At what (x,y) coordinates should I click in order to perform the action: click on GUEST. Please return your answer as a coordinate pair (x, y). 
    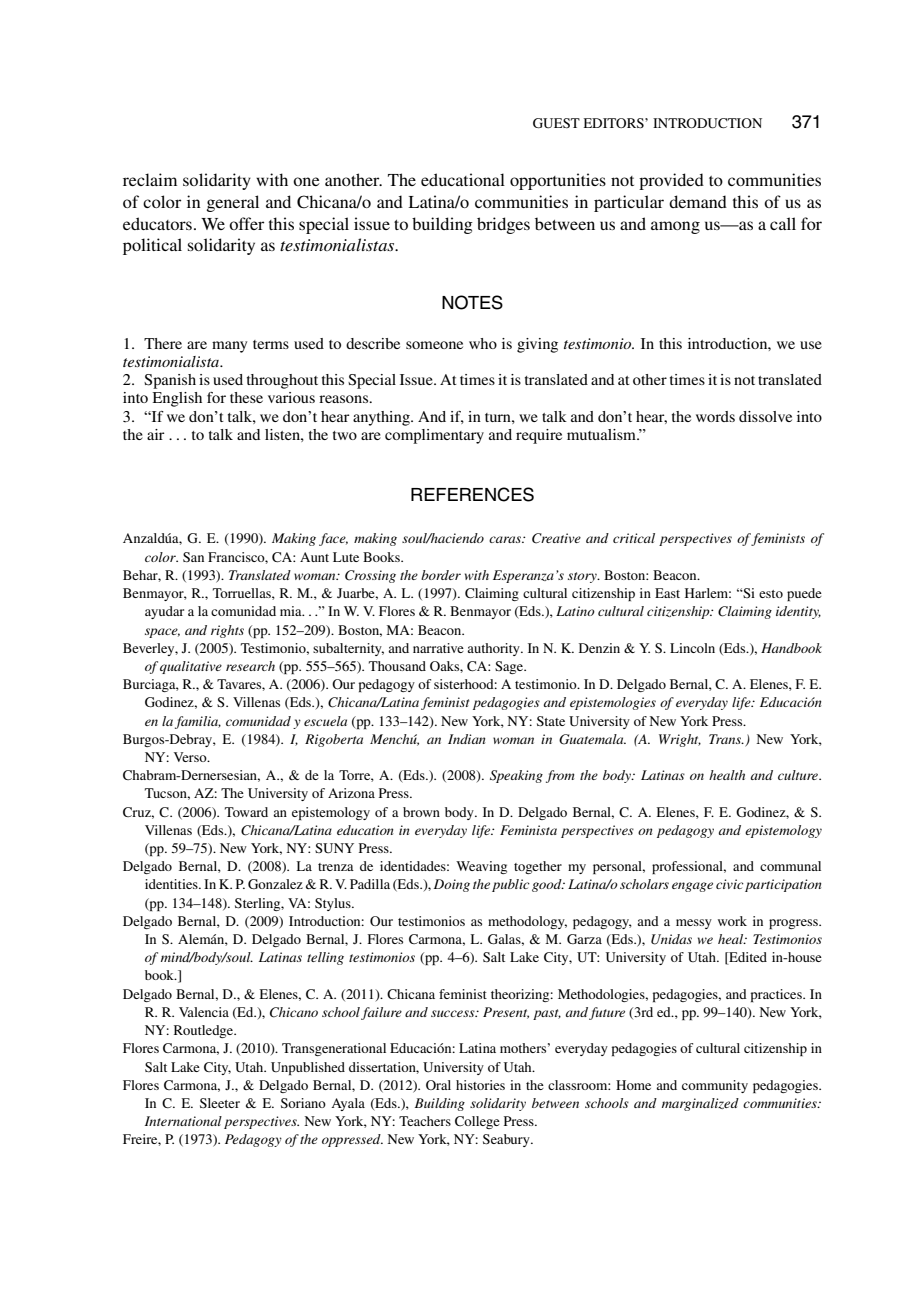
    Looking at the image, I should click on (556, 123).
